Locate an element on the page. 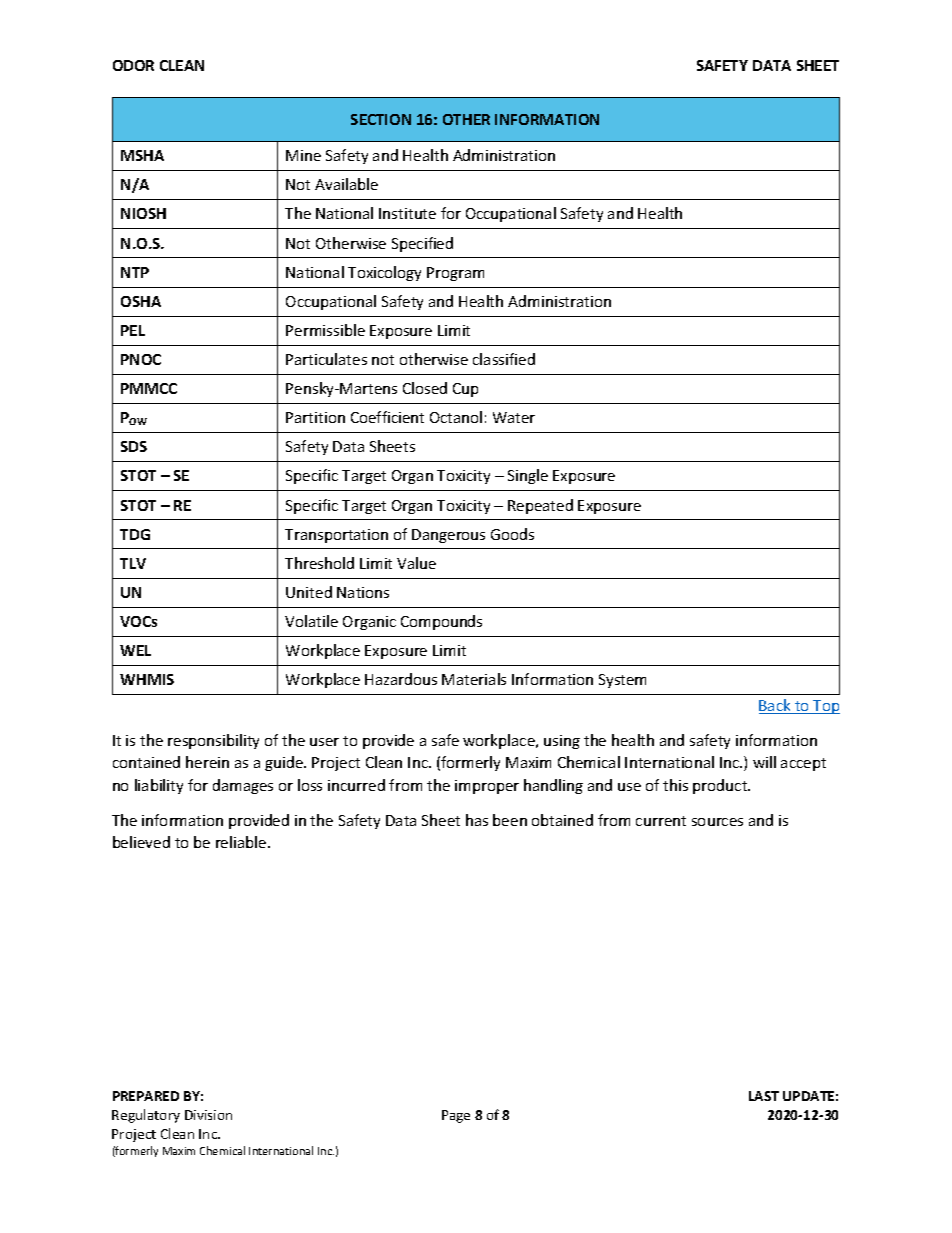 The height and width of the image is (1233, 952). ODOR is located at coordinates (133, 65).
